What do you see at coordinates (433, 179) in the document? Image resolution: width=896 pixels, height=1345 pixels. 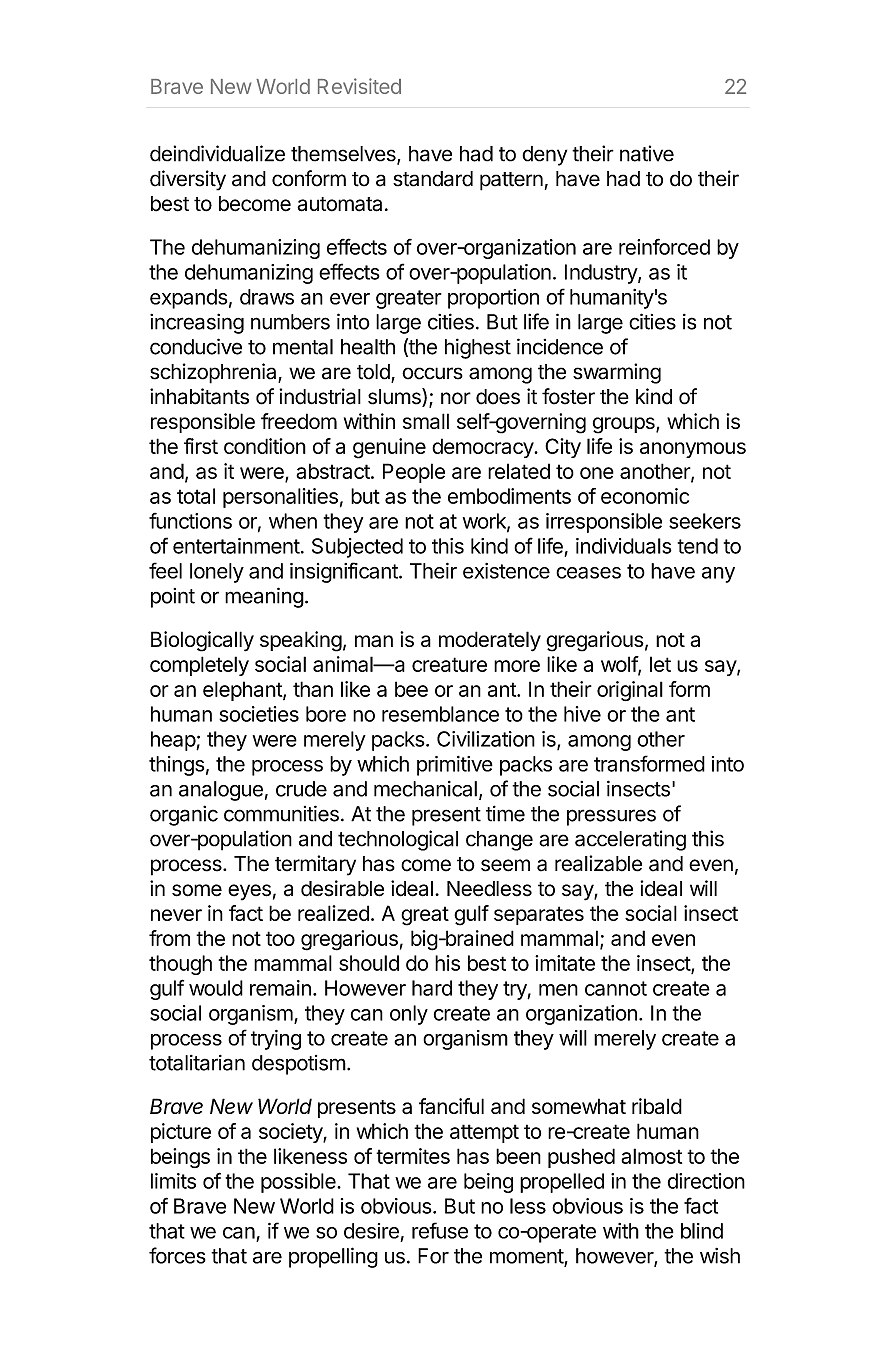 I see `standard` at bounding box center [433, 179].
